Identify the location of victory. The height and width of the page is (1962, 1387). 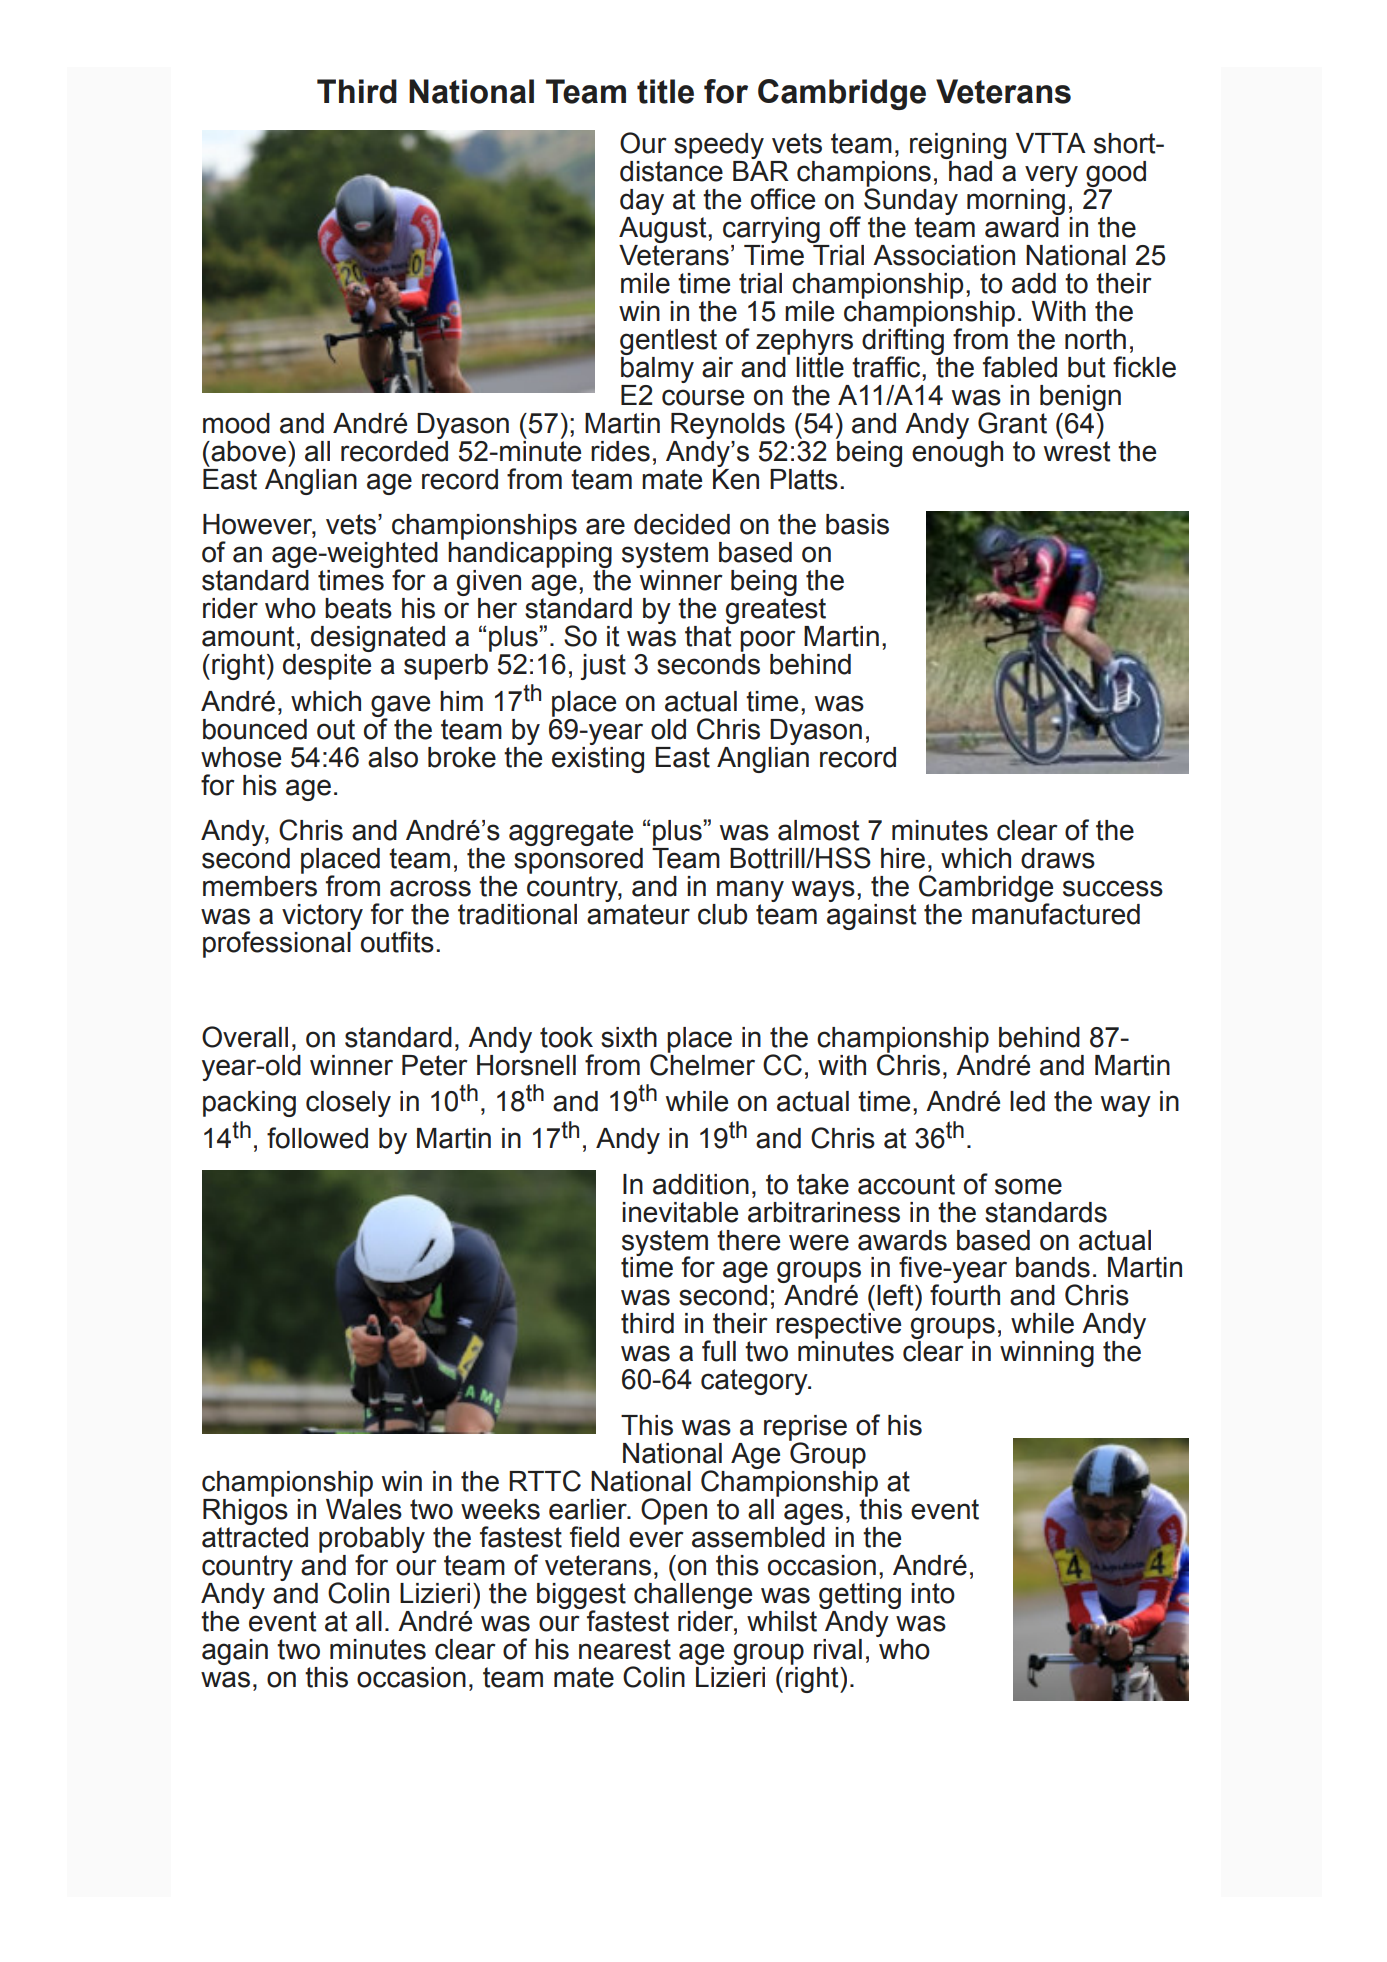
(322, 918).
